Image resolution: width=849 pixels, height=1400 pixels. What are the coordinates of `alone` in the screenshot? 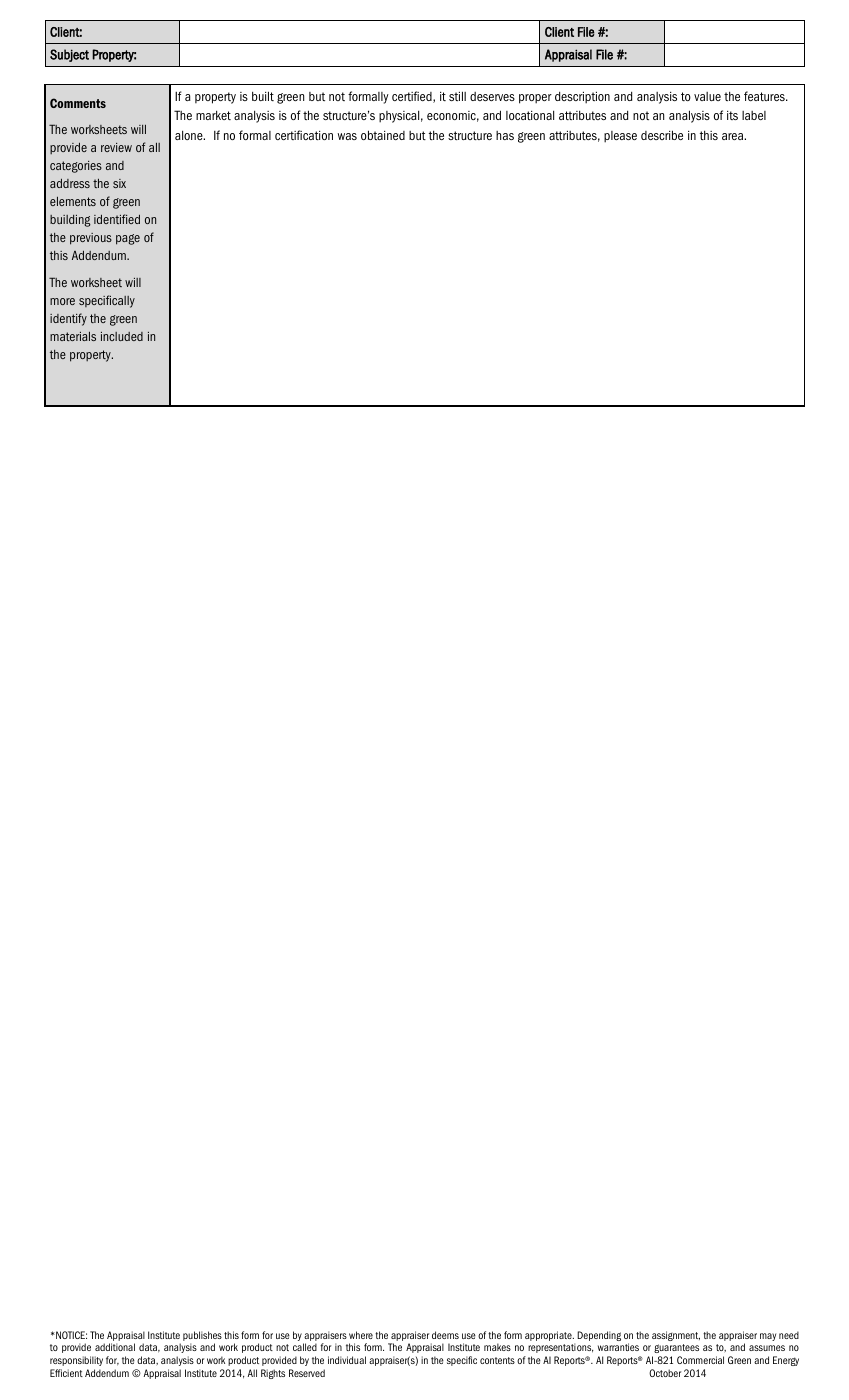 It's located at (190, 135).
